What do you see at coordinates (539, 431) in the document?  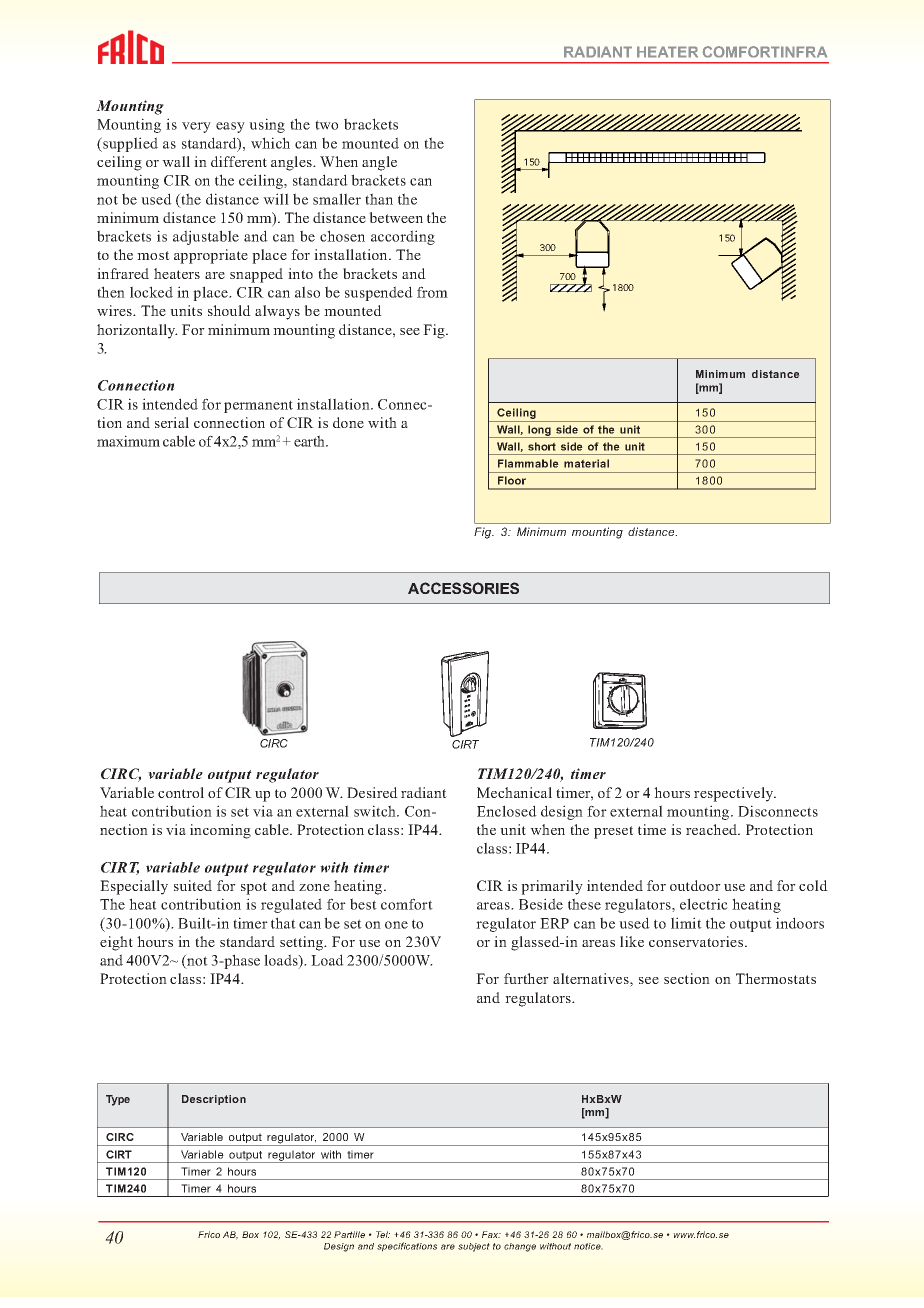 I see `long` at bounding box center [539, 431].
